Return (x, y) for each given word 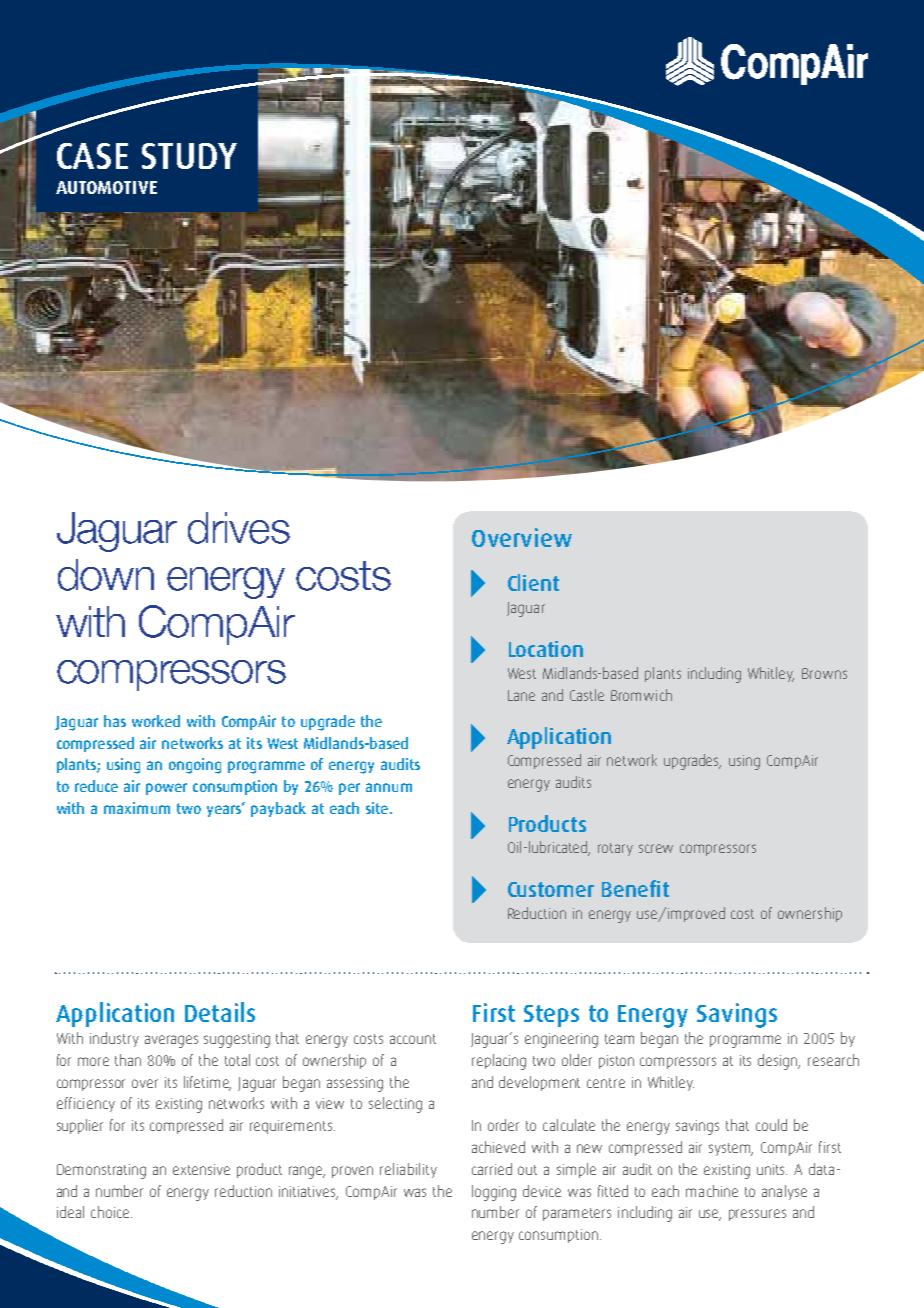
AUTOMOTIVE (106, 187)
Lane (521, 695)
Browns (824, 673)
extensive (201, 1169)
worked (156, 721)
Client (533, 582)
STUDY (189, 156)
